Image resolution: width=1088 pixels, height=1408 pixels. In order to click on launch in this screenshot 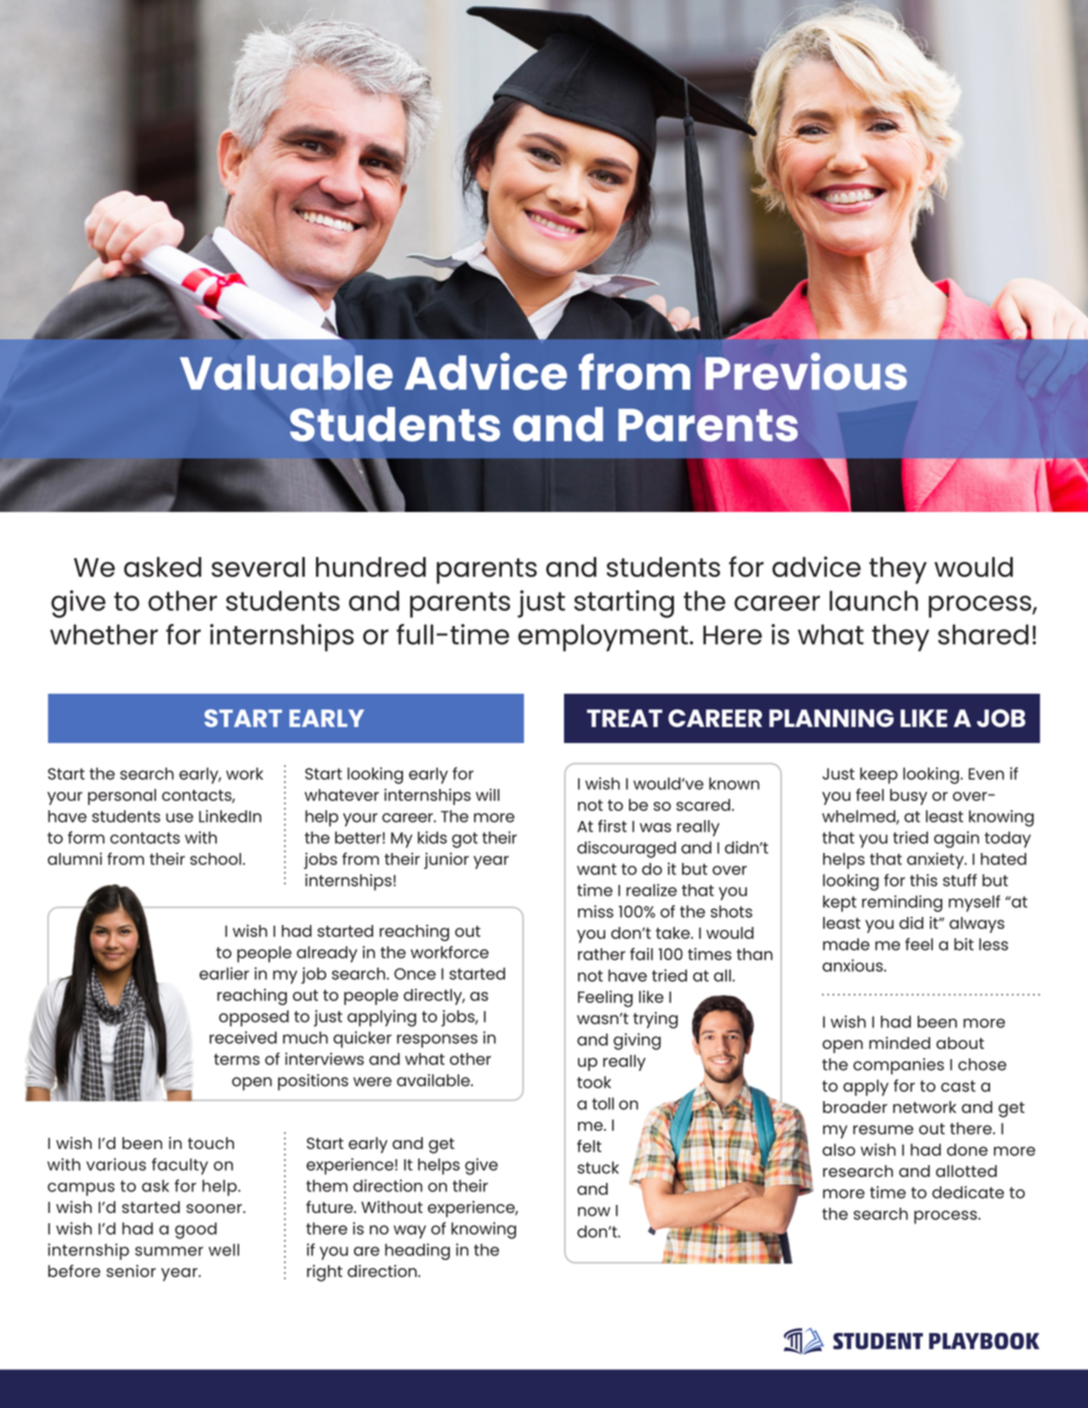, I will do `click(873, 601)`.
